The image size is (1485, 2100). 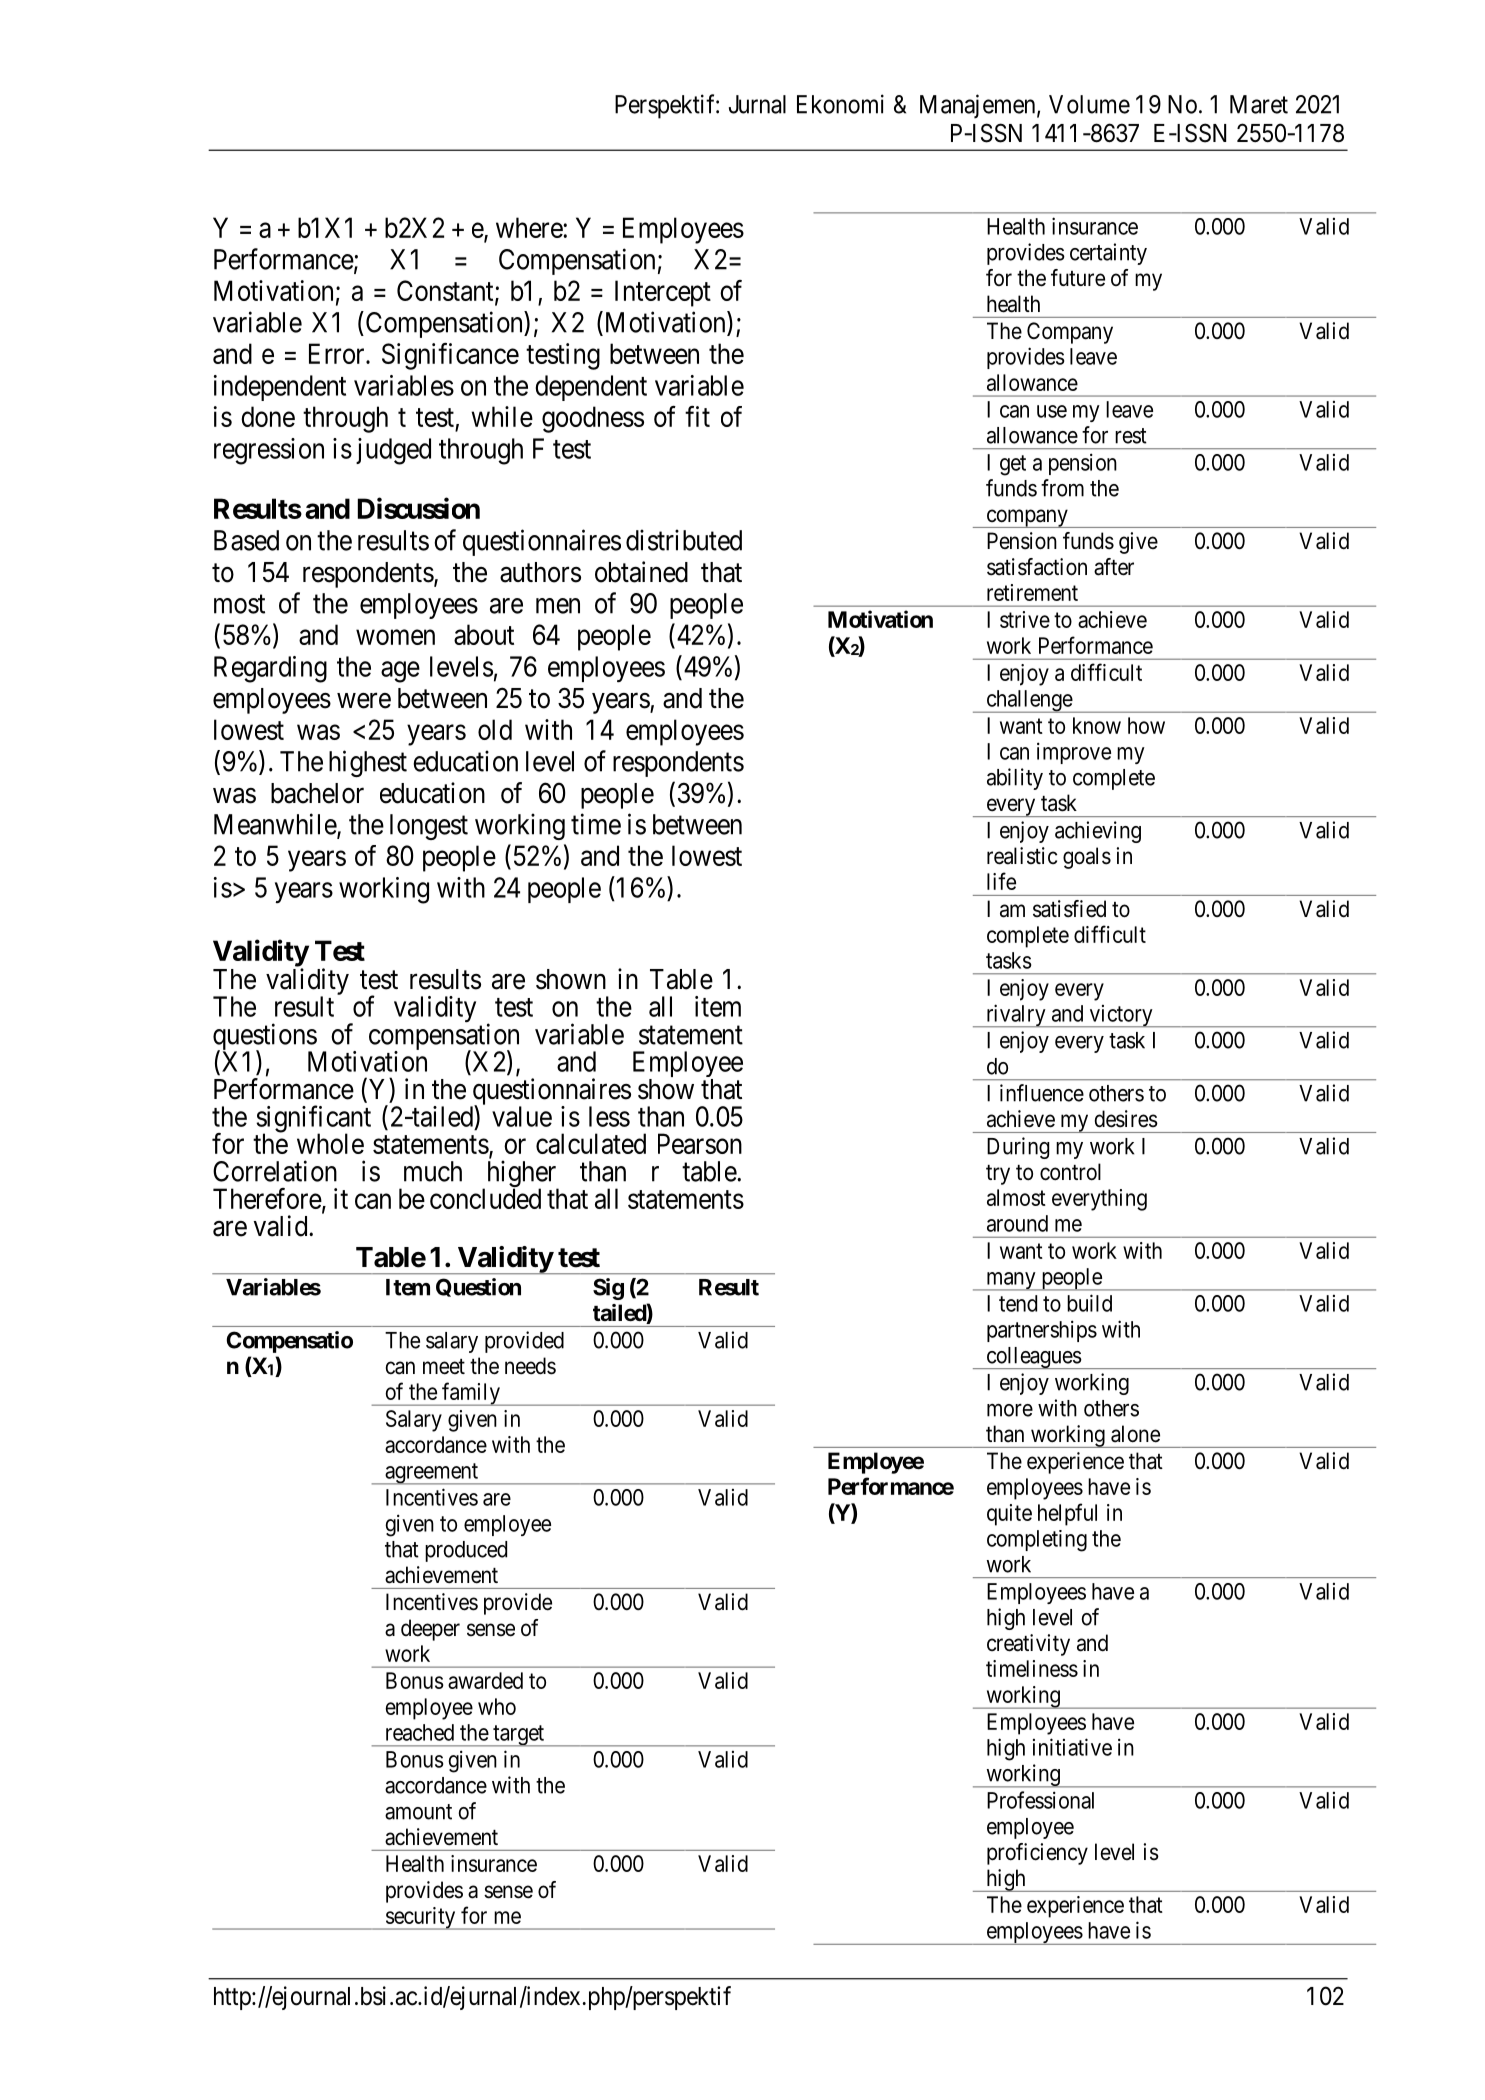 What do you see at coordinates (684, 540) in the screenshot?
I see `distributed` at bounding box center [684, 540].
